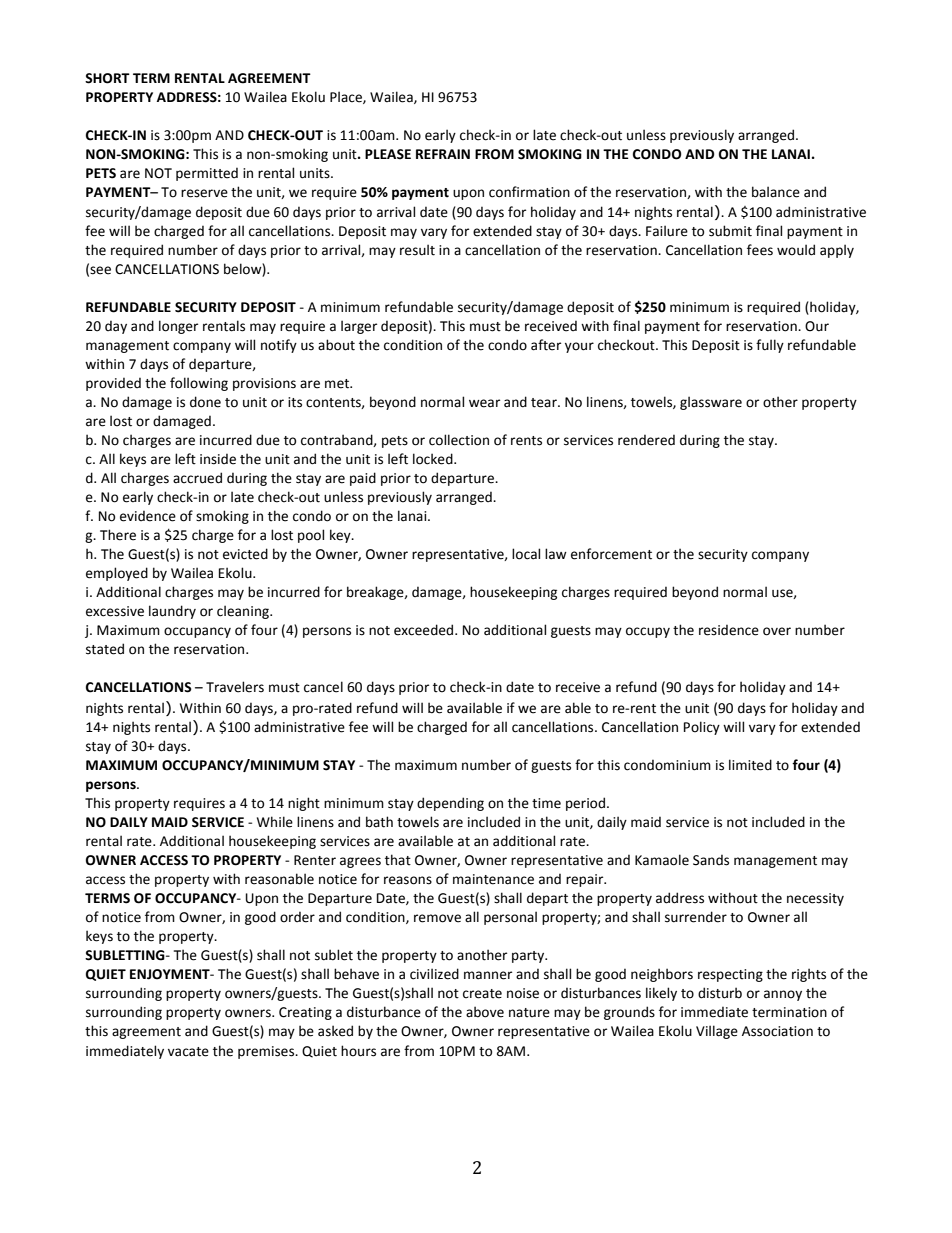 This page has height=1233, width=952. What do you see at coordinates (546, 345) in the page?
I see `after` at bounding box center [546, 345].
